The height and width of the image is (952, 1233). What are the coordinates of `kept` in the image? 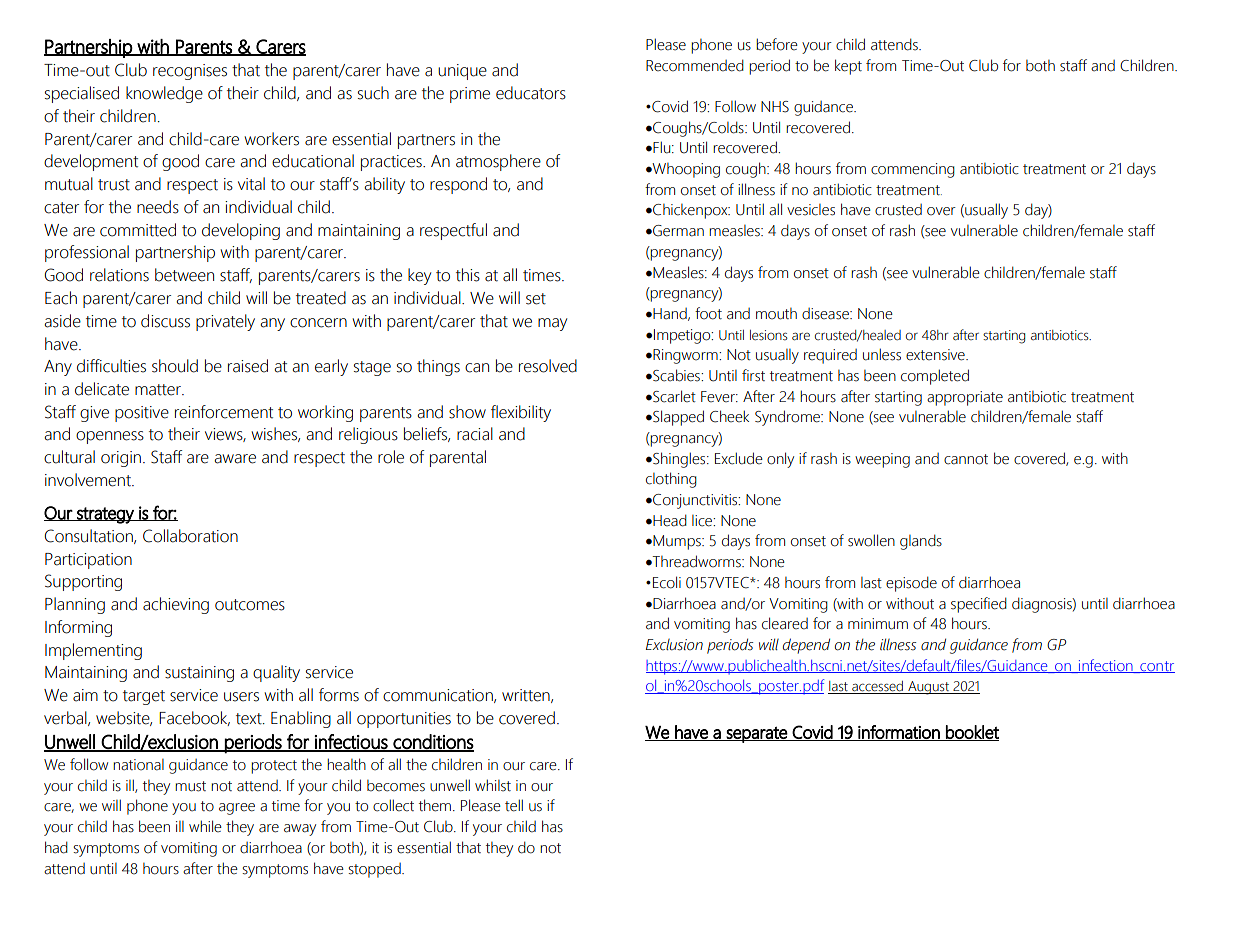 It's located at (848, 67).
